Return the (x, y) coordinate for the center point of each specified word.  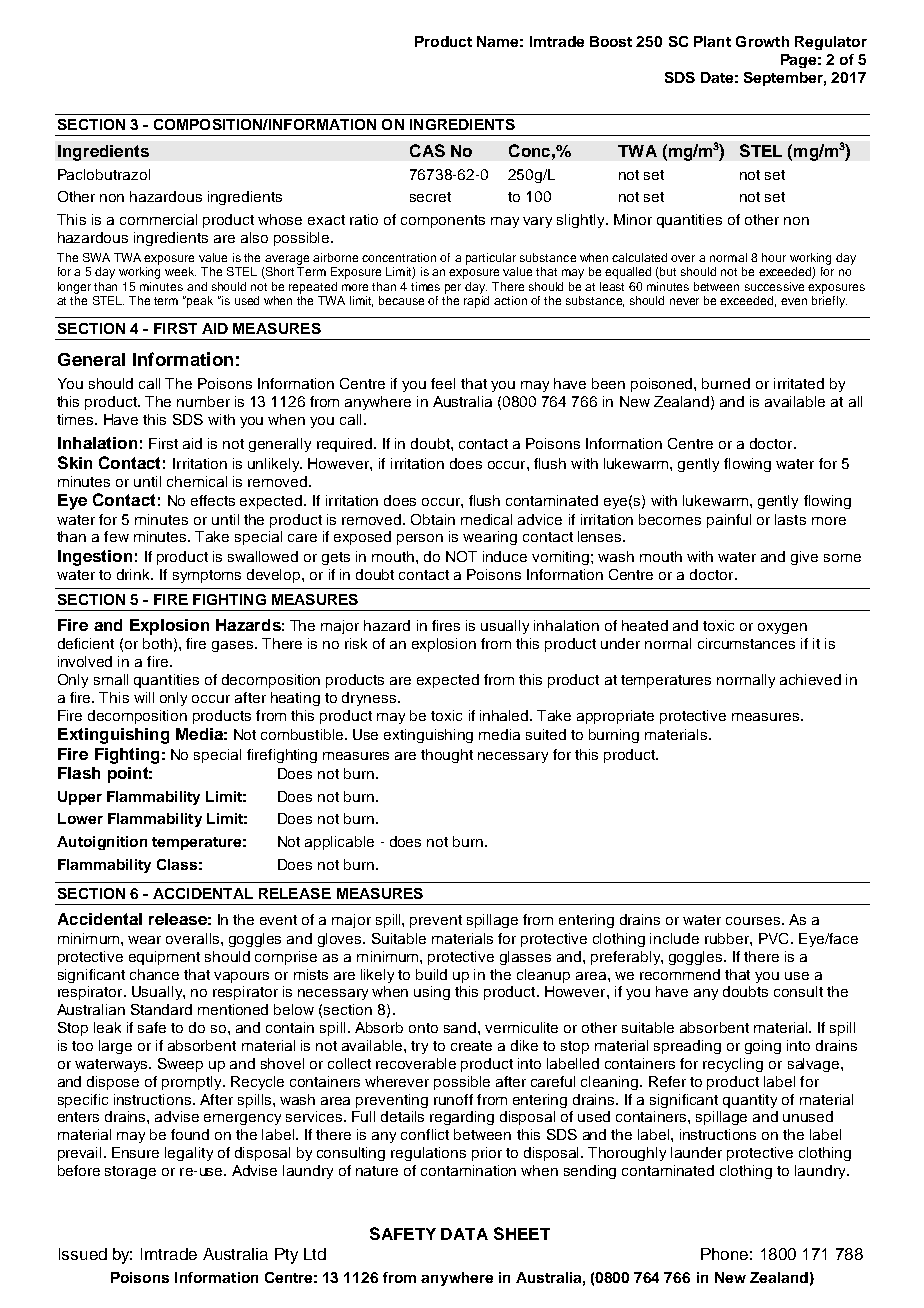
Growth (762, 41)
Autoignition (102, 843)
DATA (464, 1234)
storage (130, 1172)
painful (729, 521)
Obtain (433, 519)
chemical (197, 481)
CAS (427, 150)
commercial (158, 219)
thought (447, 756)
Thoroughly (627, 1154)
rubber (728, 938)
